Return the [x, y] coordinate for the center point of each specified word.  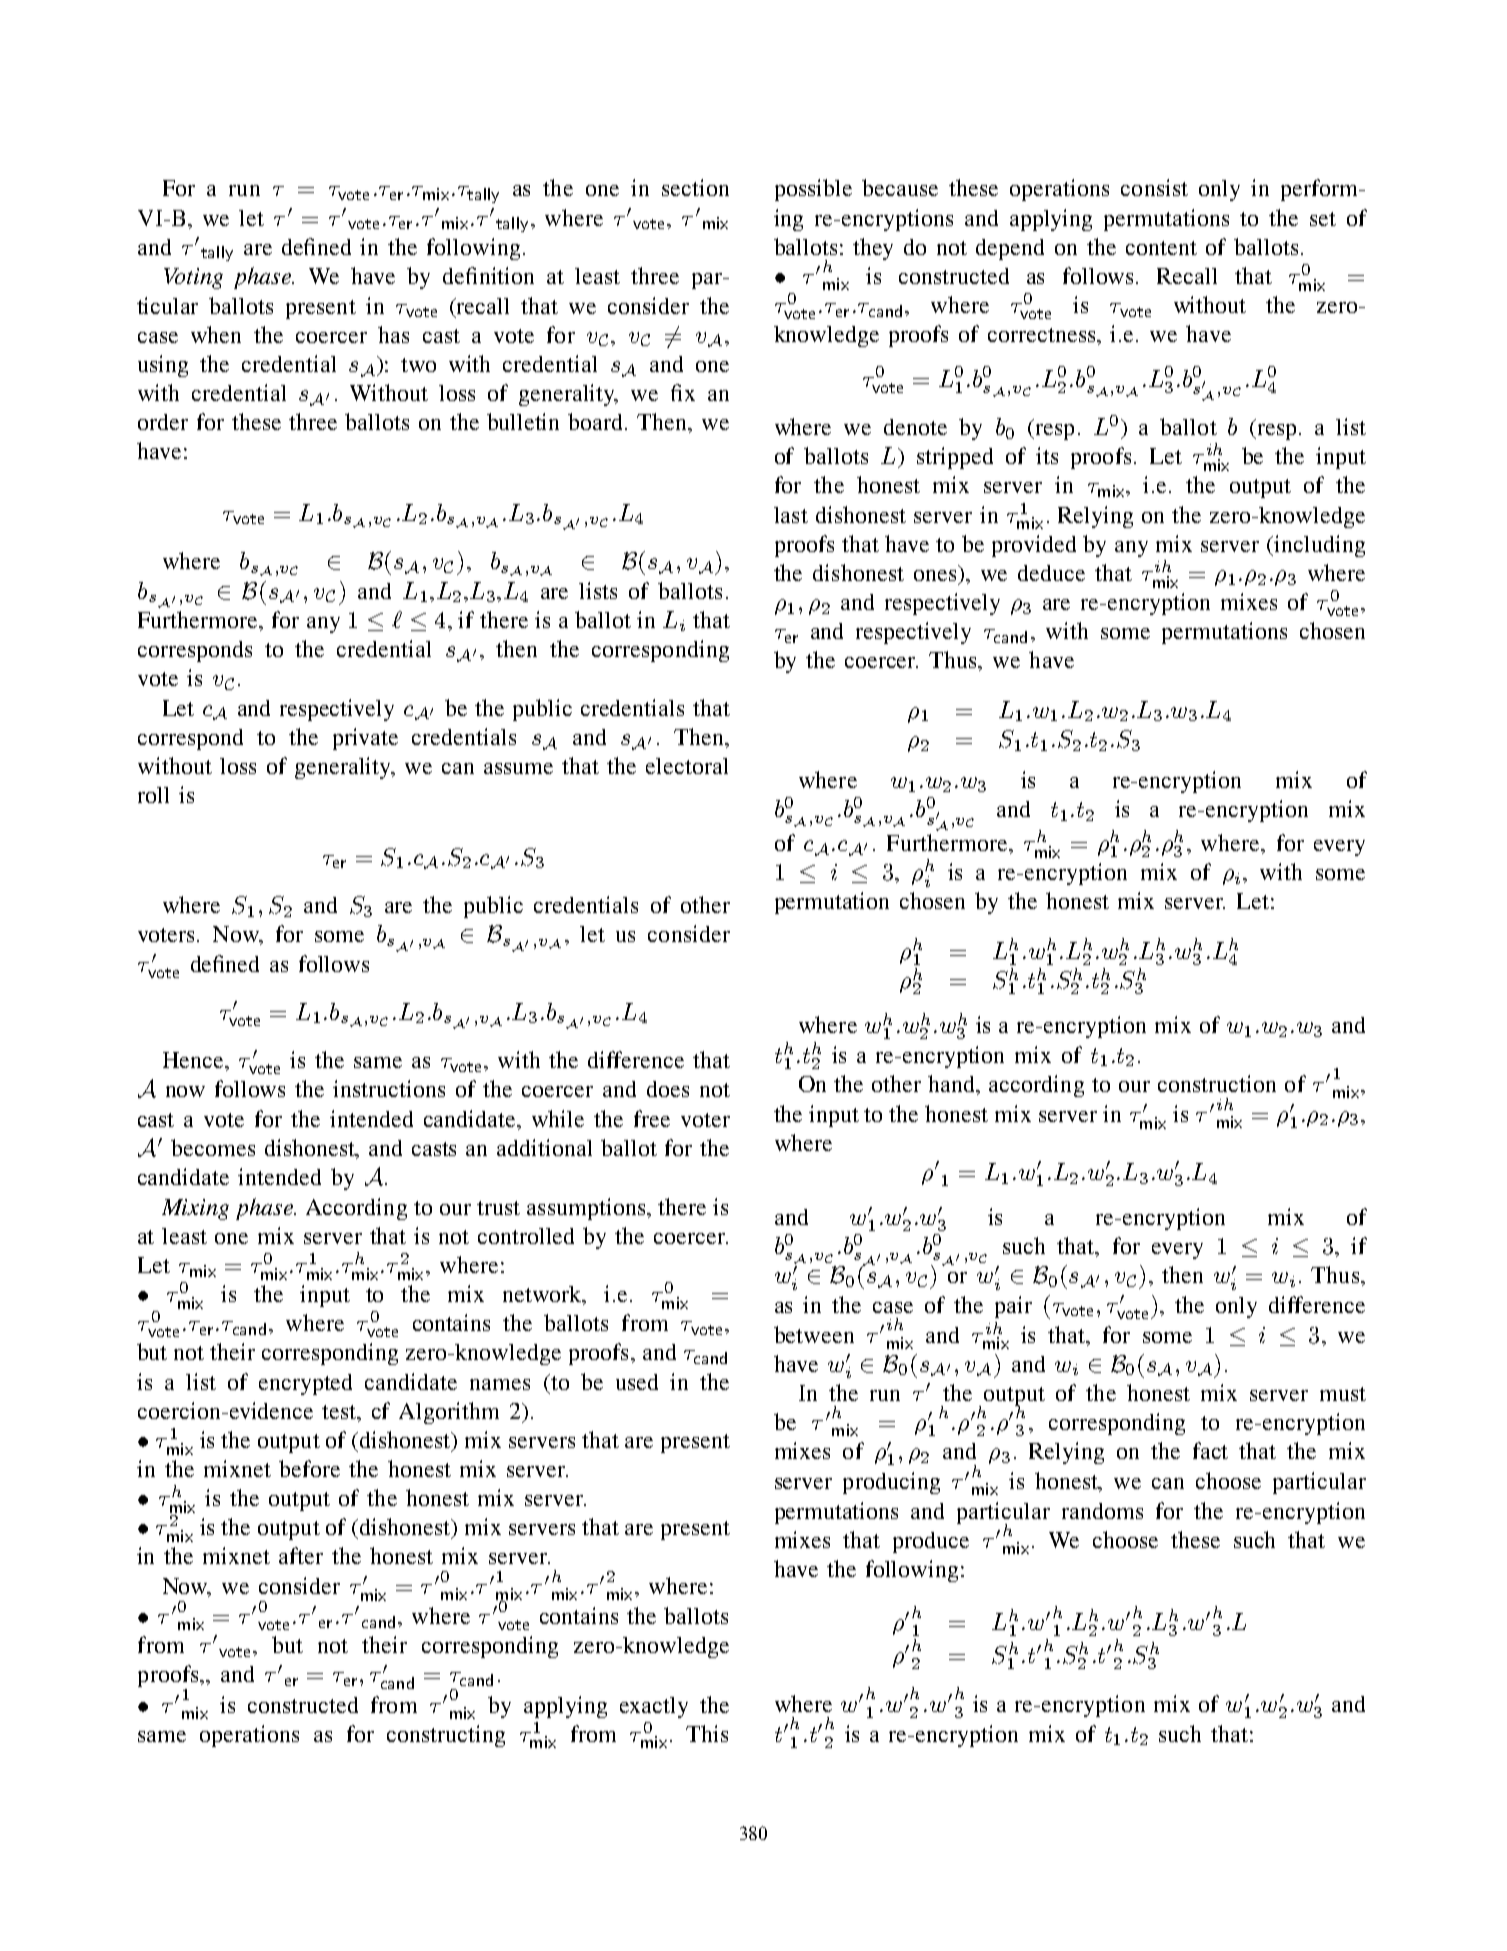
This [707, 1733]
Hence [194, 1060]
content [1161, 248]
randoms [1102, 1511]
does [668, 1089]
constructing [446, 1736]
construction [1217, 1083]
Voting [193, 278]
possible [813, 190]
